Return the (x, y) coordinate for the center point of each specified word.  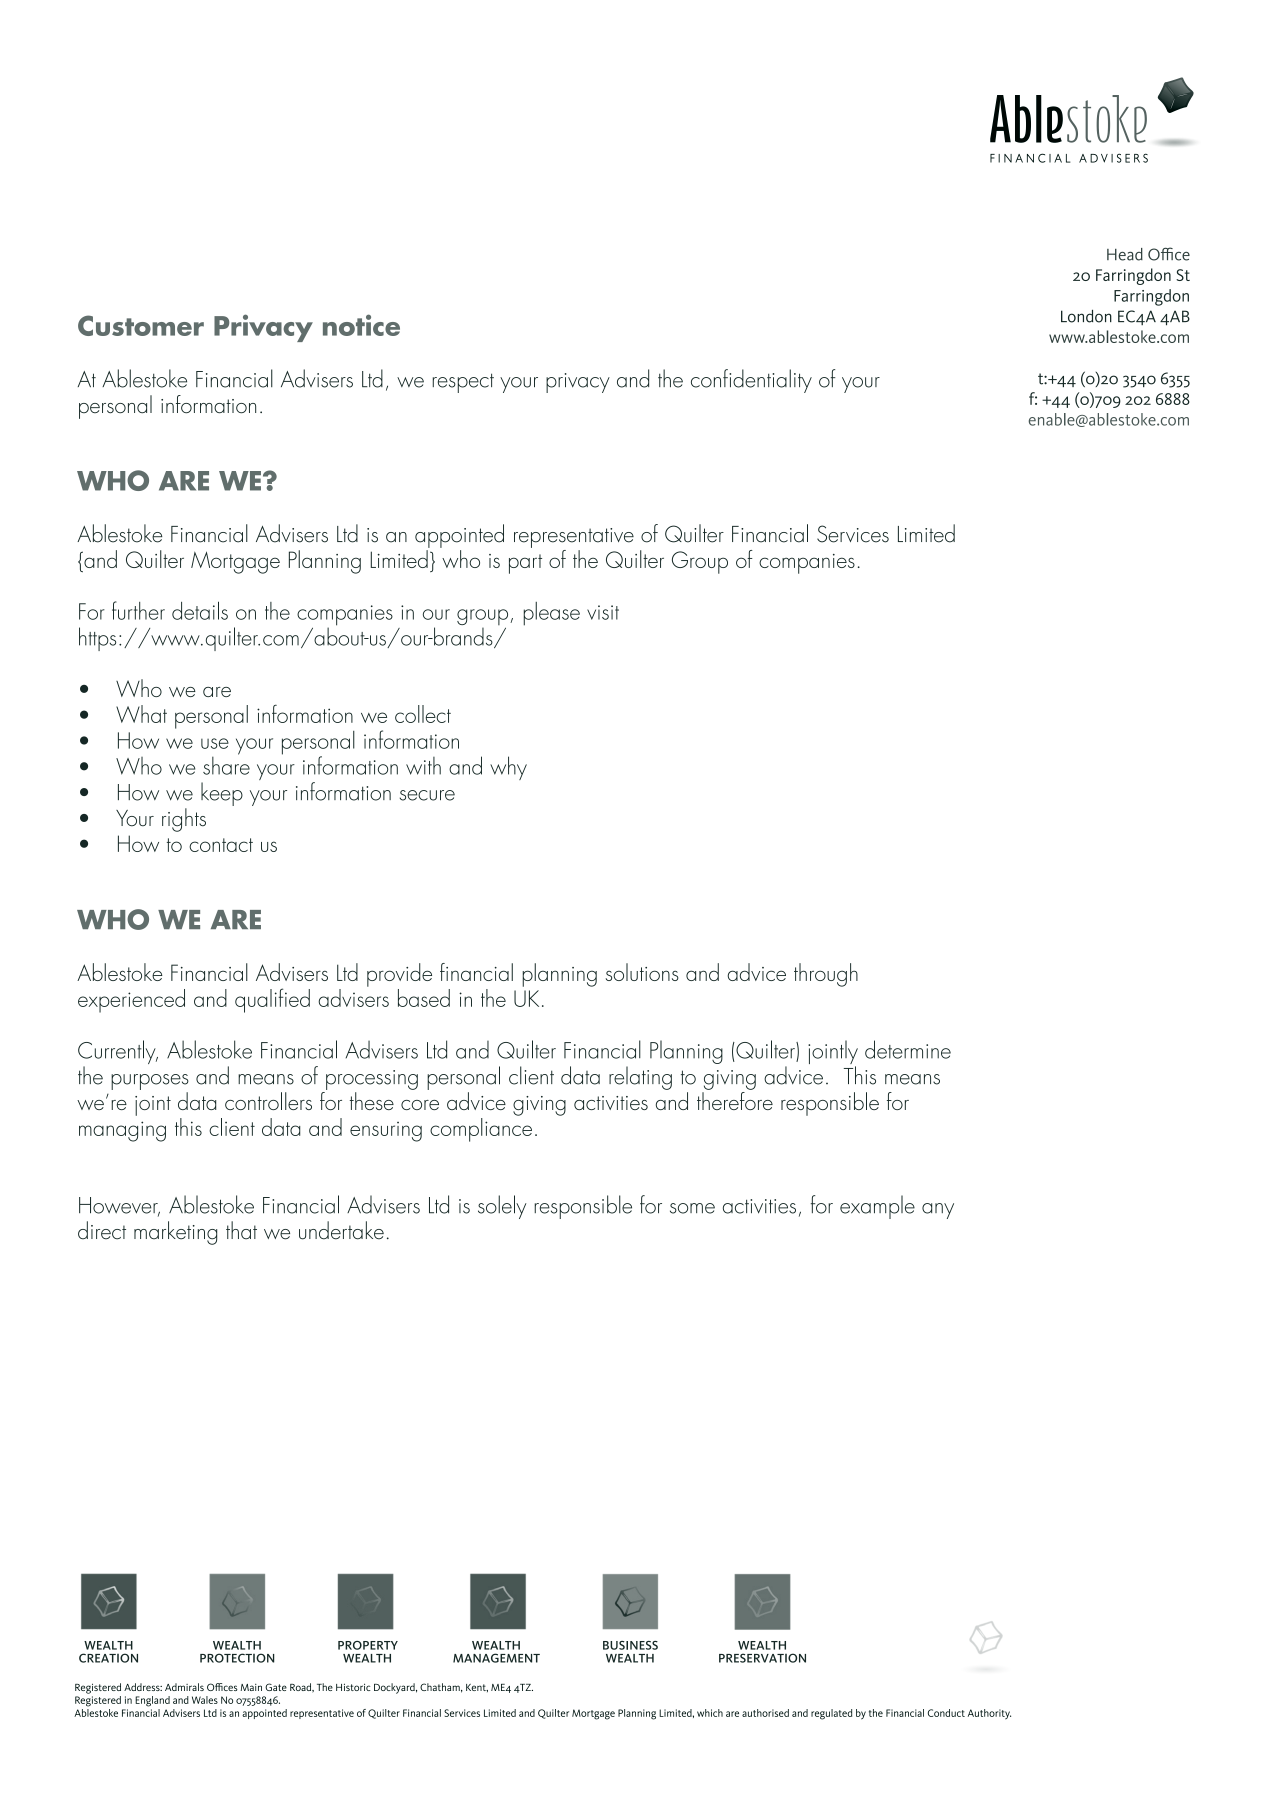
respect (463, 383)
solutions (642, 972)
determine (908, 1049)
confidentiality (751, 381)
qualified (272, 1000)
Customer (141, 325)
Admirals (184, 1687)
